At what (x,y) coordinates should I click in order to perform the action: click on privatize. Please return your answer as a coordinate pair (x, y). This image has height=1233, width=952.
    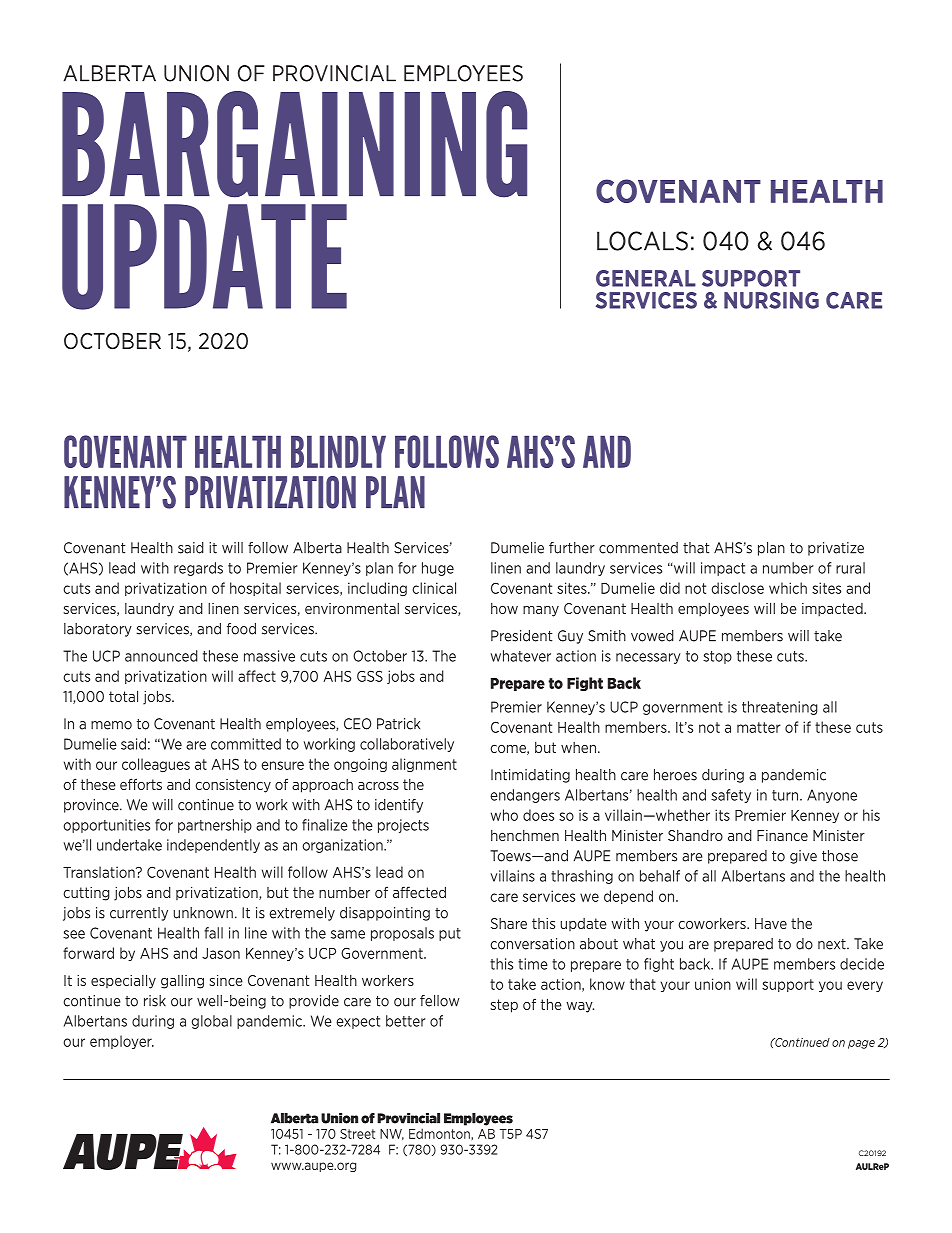
    Looking at the image, I should click on (836, 549).
